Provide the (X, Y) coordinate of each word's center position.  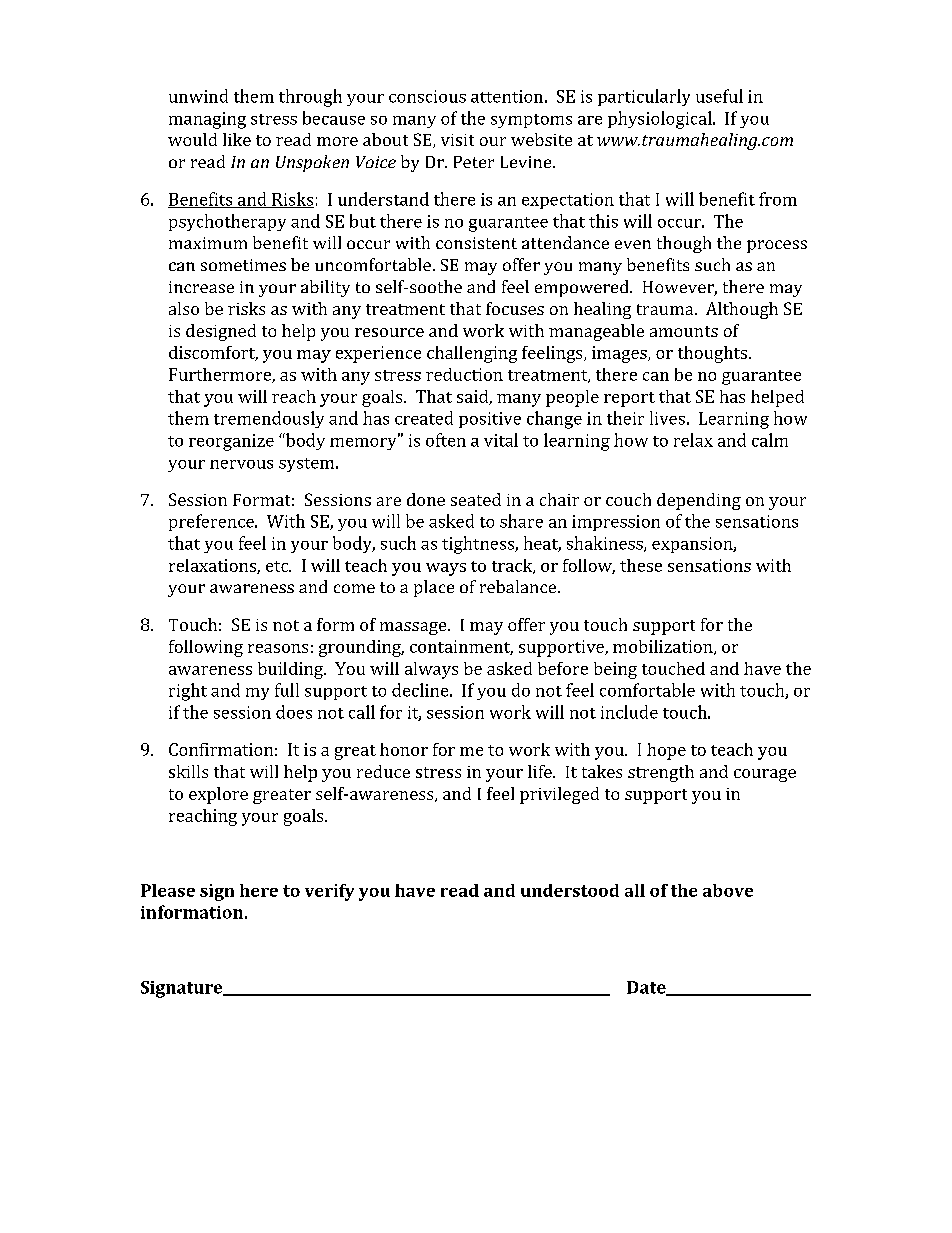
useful (719, 96)
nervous (241, 464)
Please (168, 890)
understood (570, 890)
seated (476, 499)
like (237, 139)
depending (699, 501)
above (728, 890)
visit (457, 140)
